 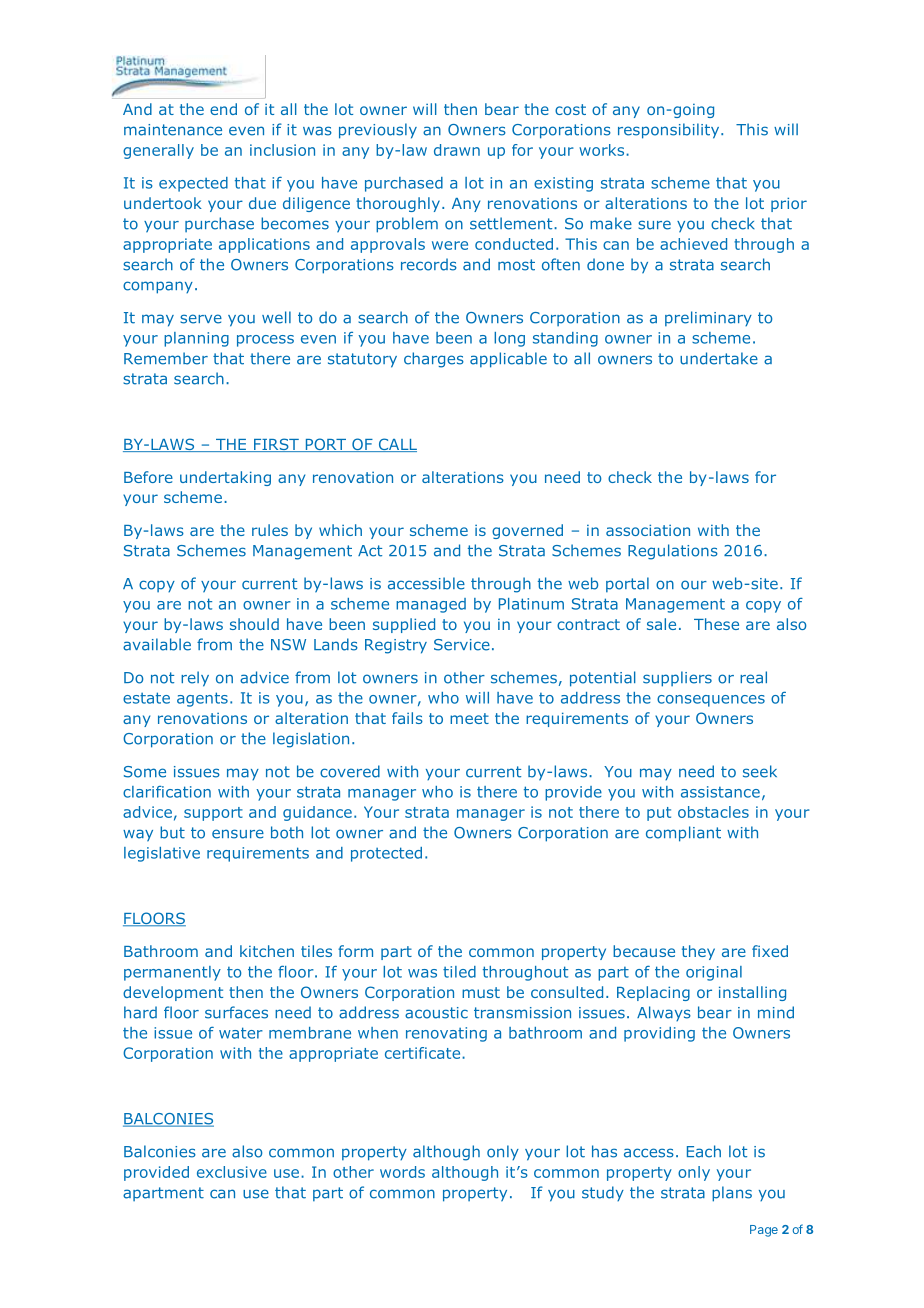 I want to click on rely, so click(x=195, y=679).
